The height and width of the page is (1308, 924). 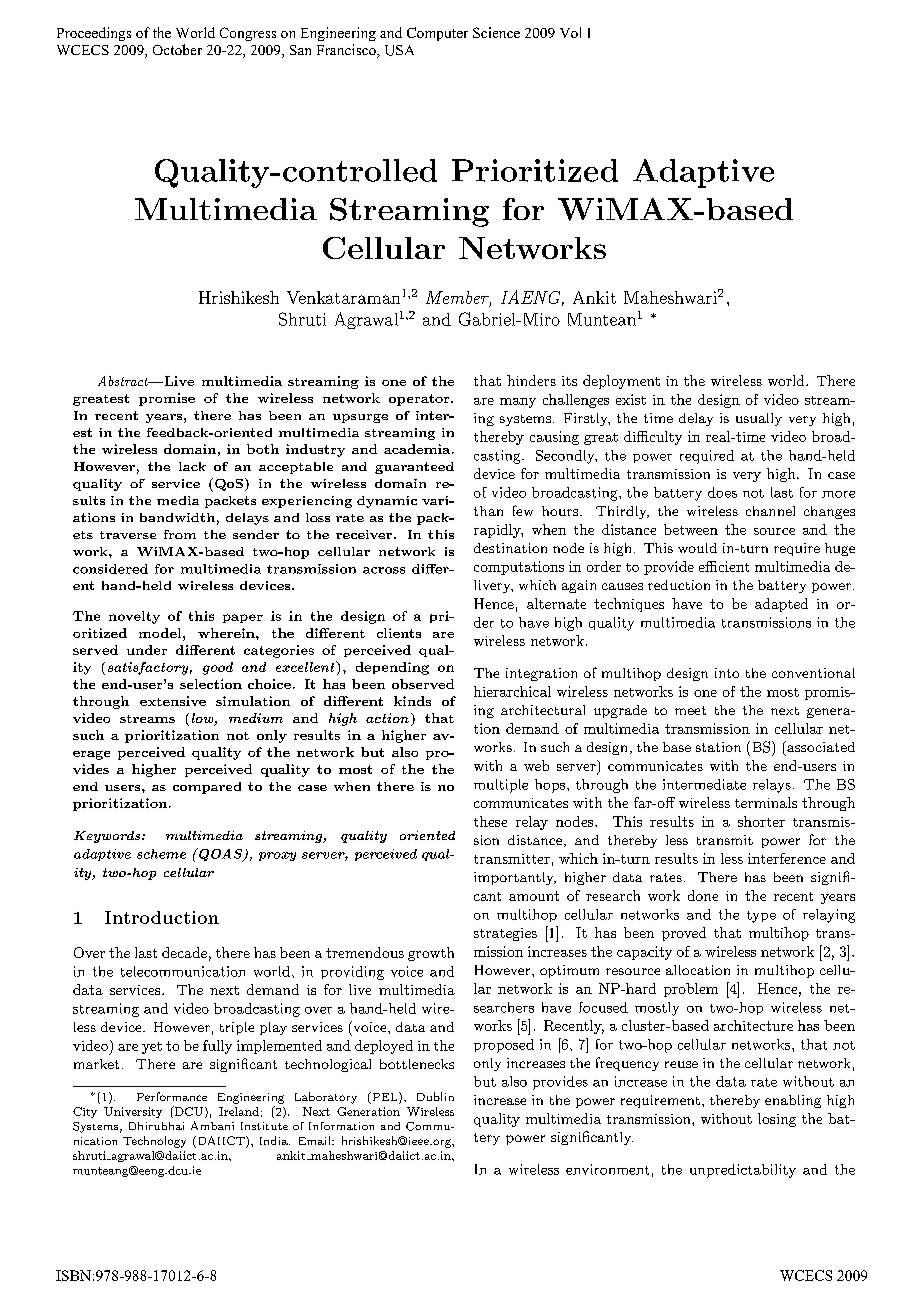 What do you see at coordinates (437, 34) in the page?
I see `Computer` at bounding box center [437, 34].
